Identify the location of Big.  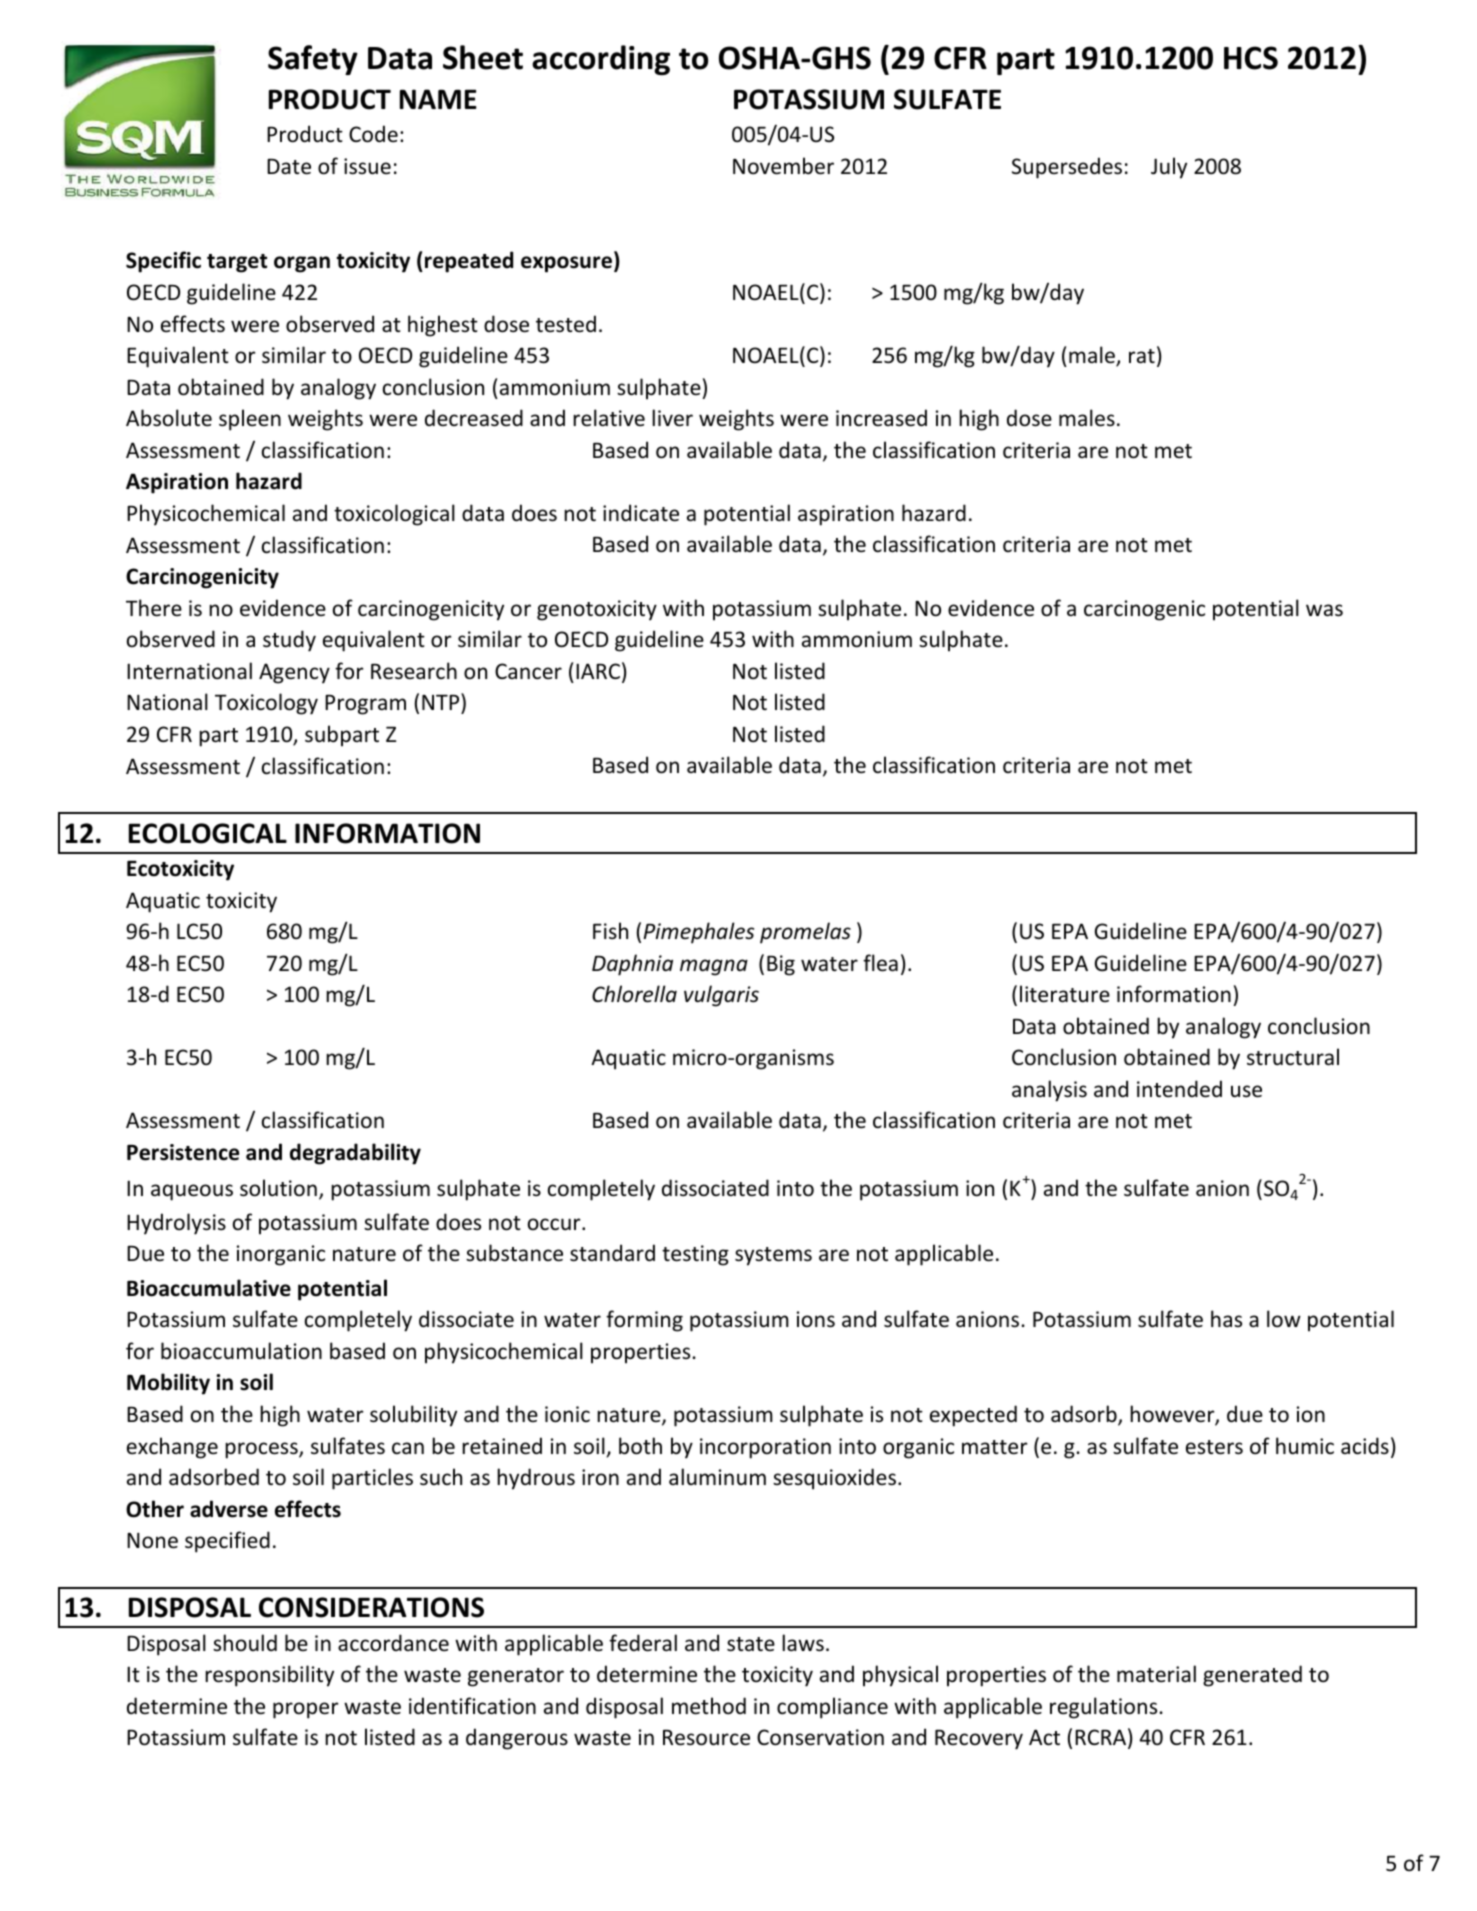
(781, 965).
